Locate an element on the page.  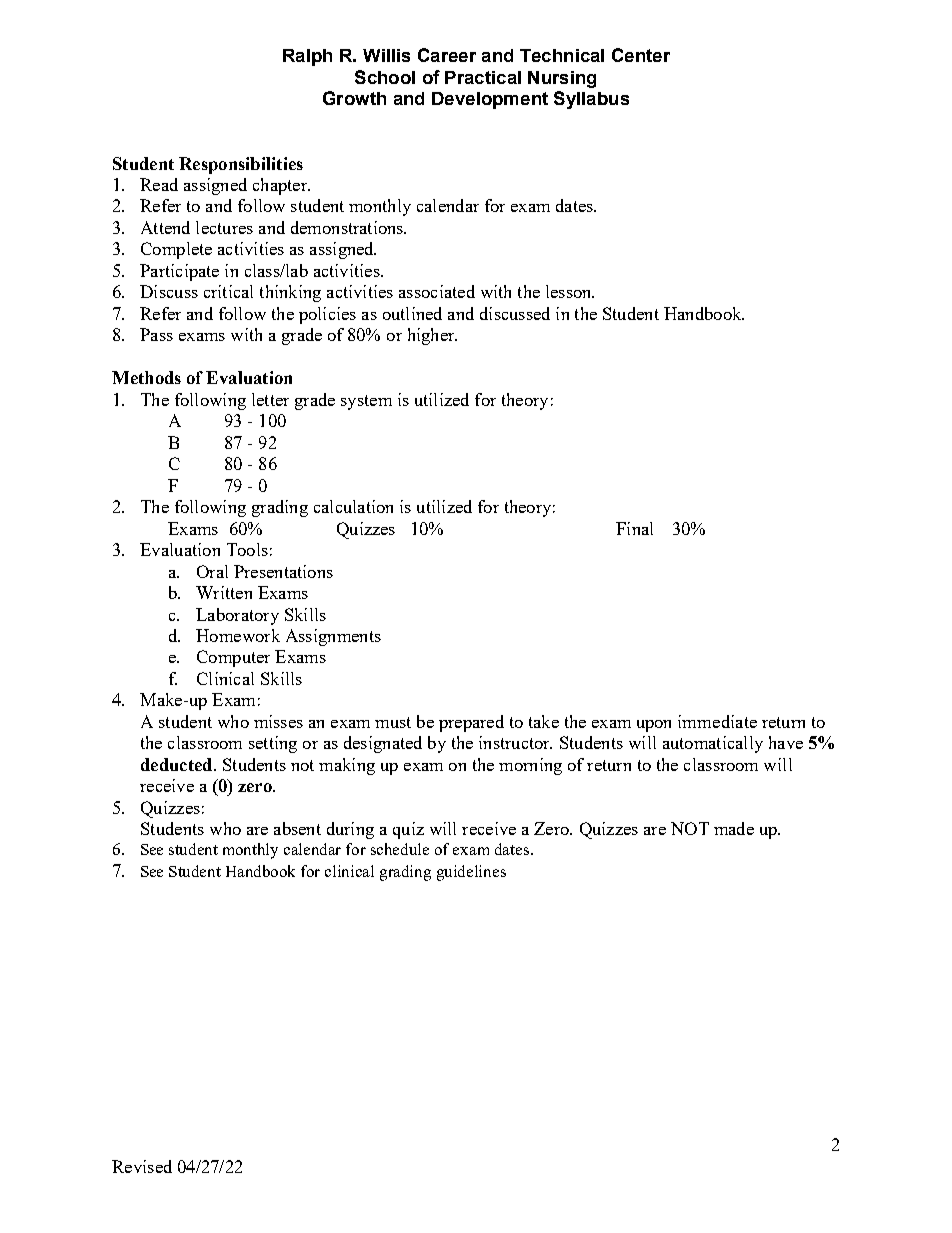
Center is located at coordinates (641, 55).
